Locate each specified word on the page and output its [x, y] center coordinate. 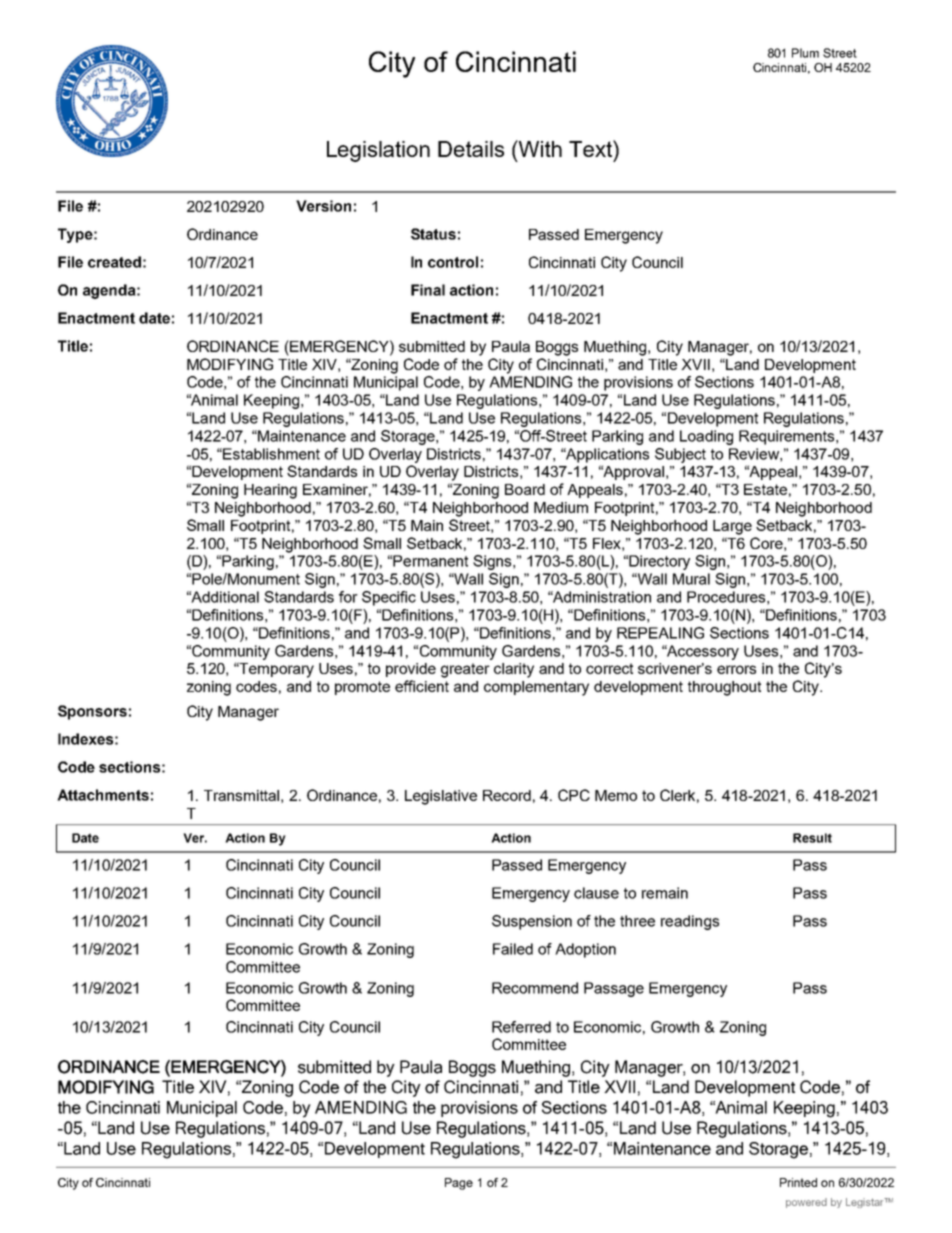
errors [736, 669]
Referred [521, 1027]
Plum [805, 53]
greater [465, 670]
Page [459, 1184]
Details [471, 149]
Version [323, 206]
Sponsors [92, 712]
